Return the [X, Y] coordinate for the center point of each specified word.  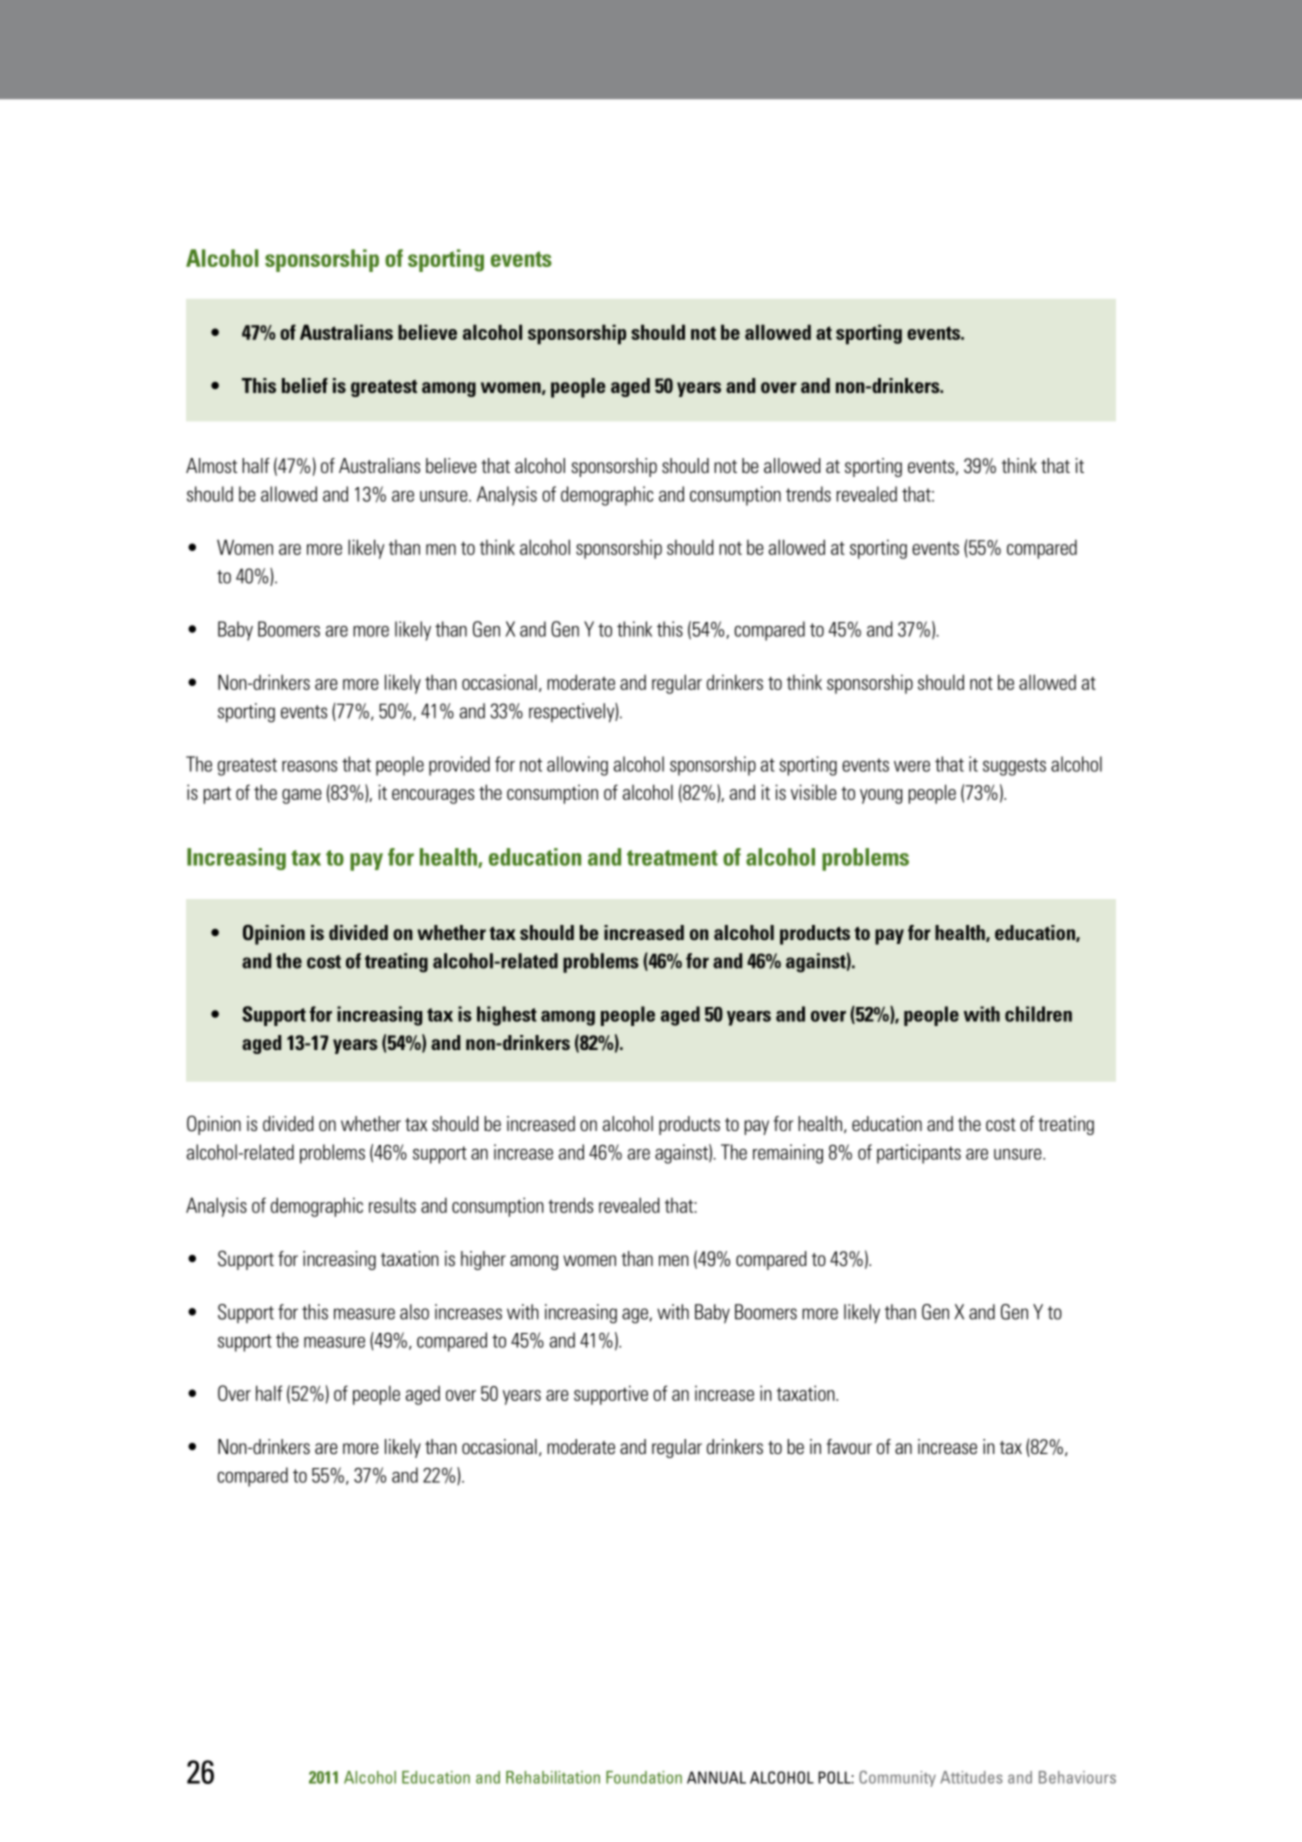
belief [305, 385]
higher [483, 1260]
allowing [577, 766]
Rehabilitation [553, 1777]
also [414, 1312]
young [881, 796]
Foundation [644, 1777]
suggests [1014, 767]
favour [849, 1446]
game [302, 796]
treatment [672, 858]
